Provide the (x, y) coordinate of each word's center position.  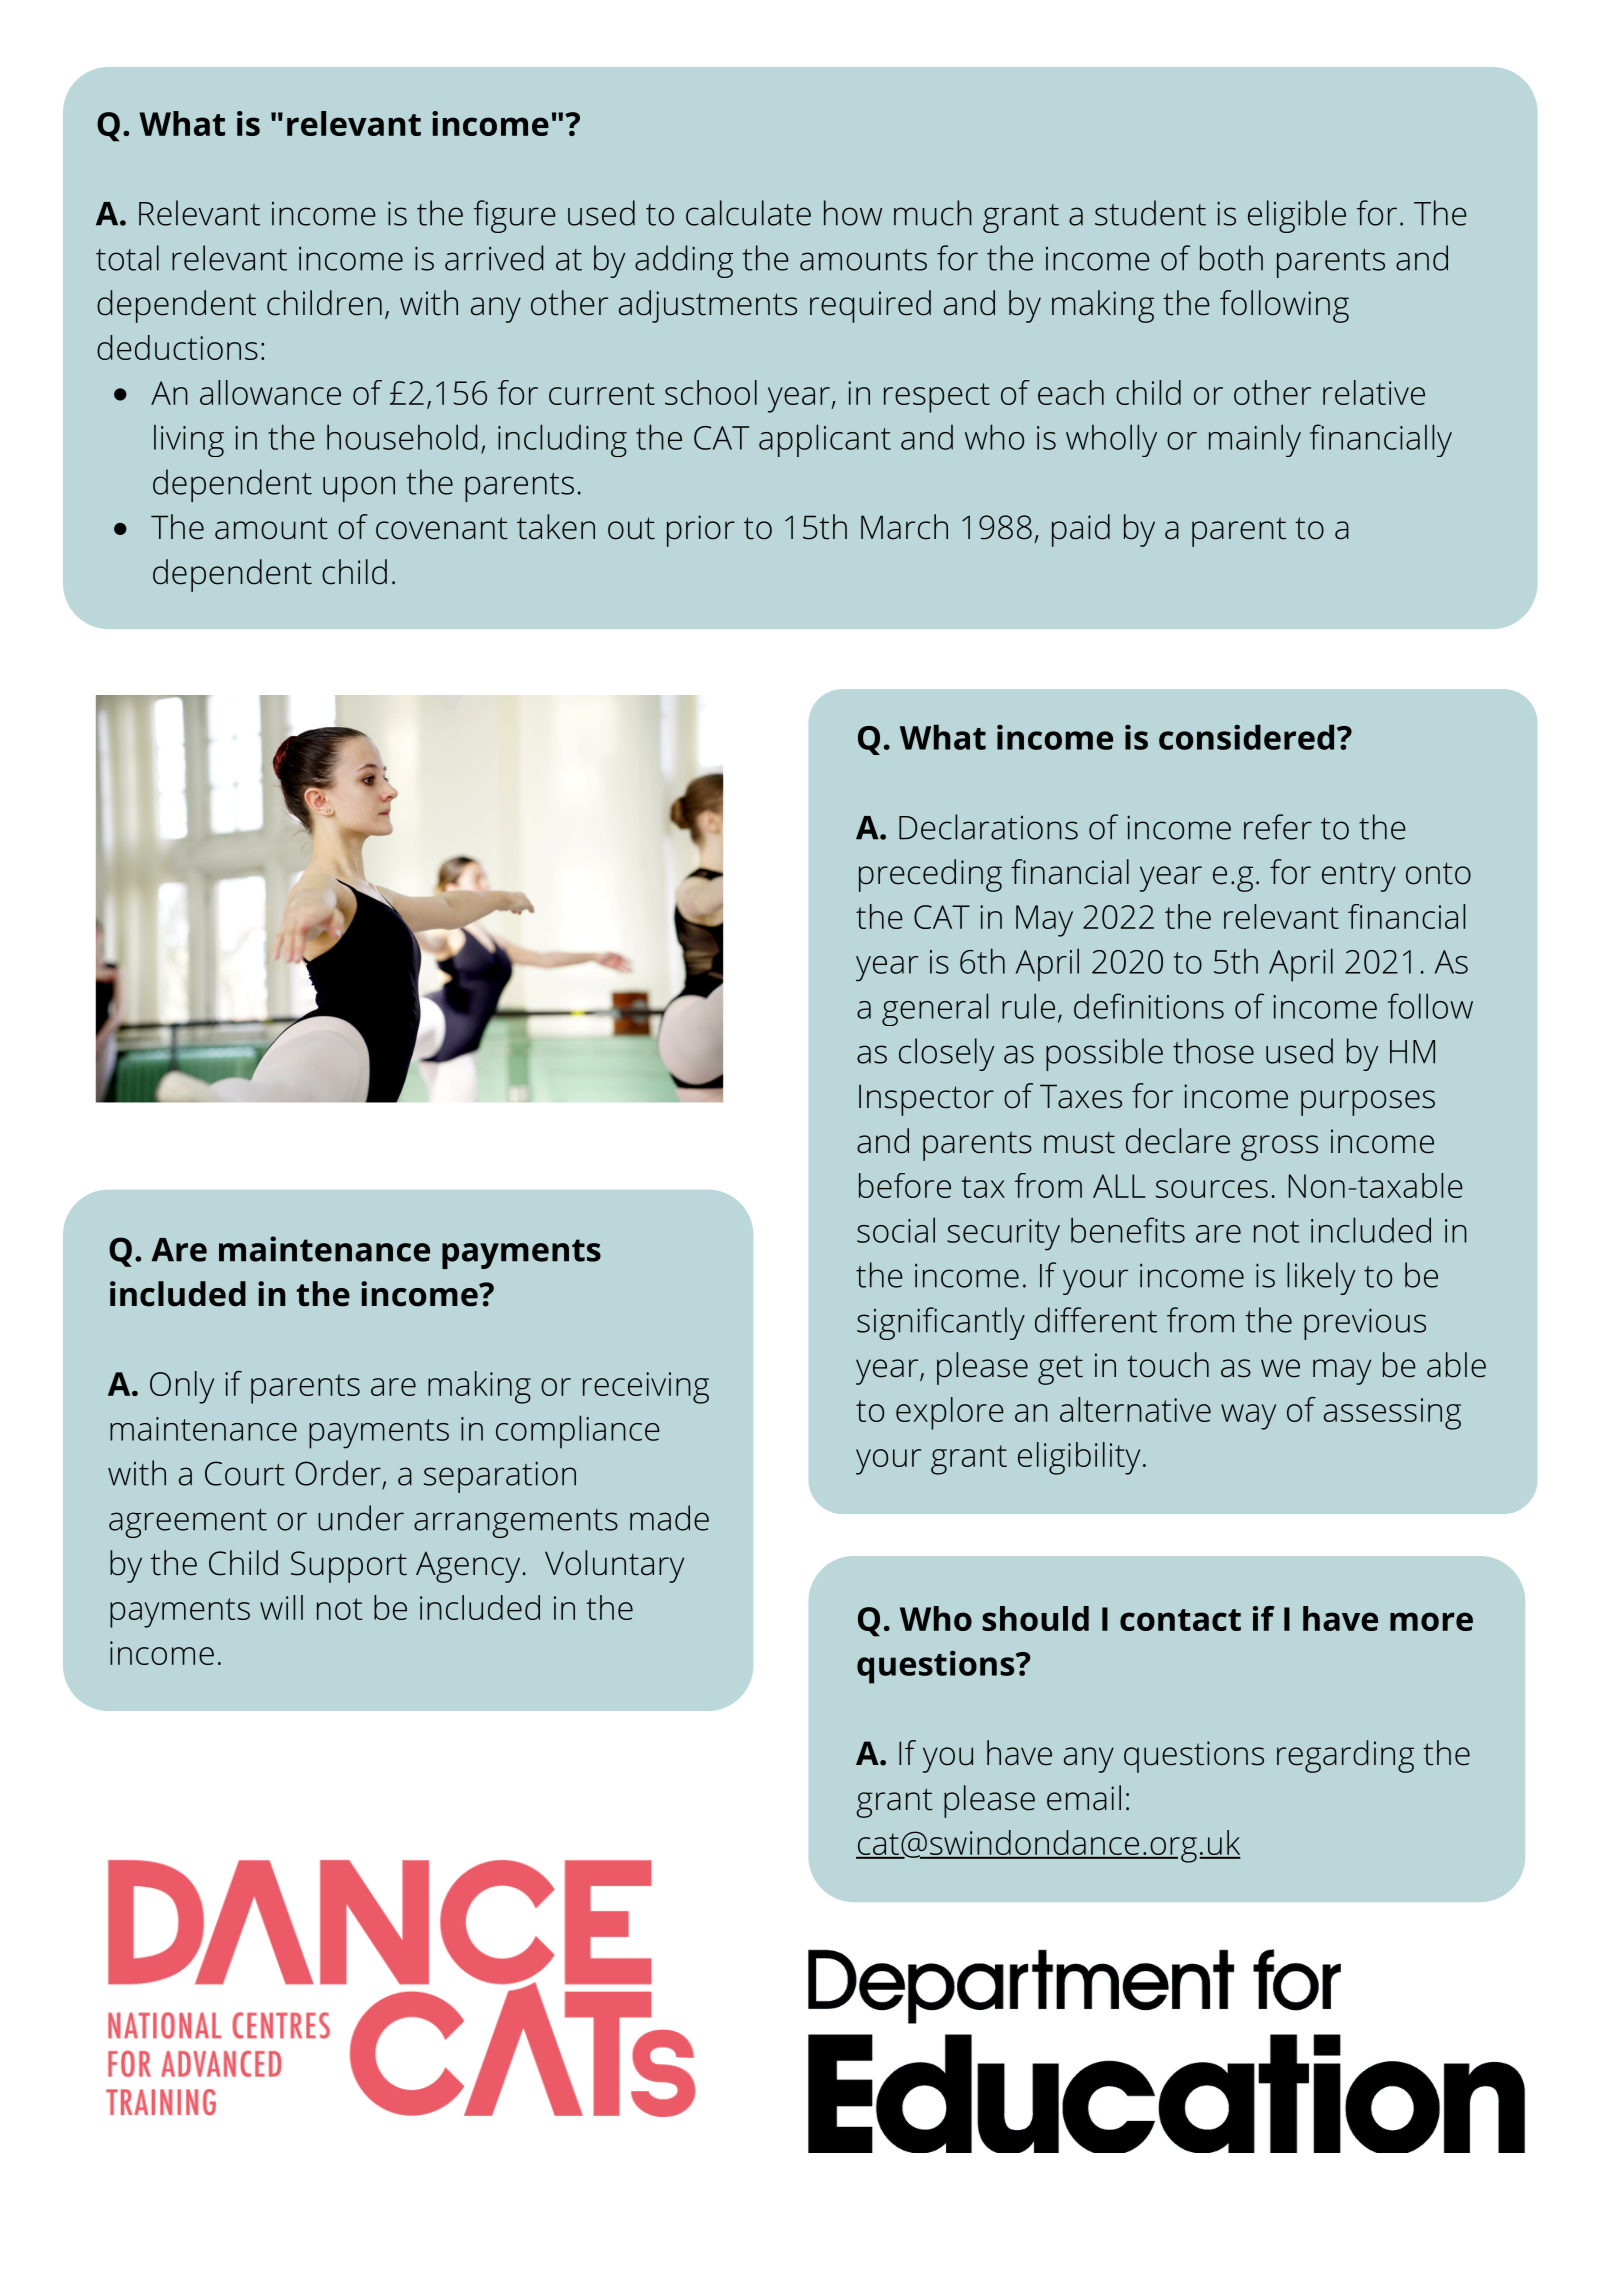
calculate (748, 213)
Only (182, 1387)
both (1231, 258)
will (281, 1607)
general (935, 1009)
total (127, 258)
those (1213, 1051)
